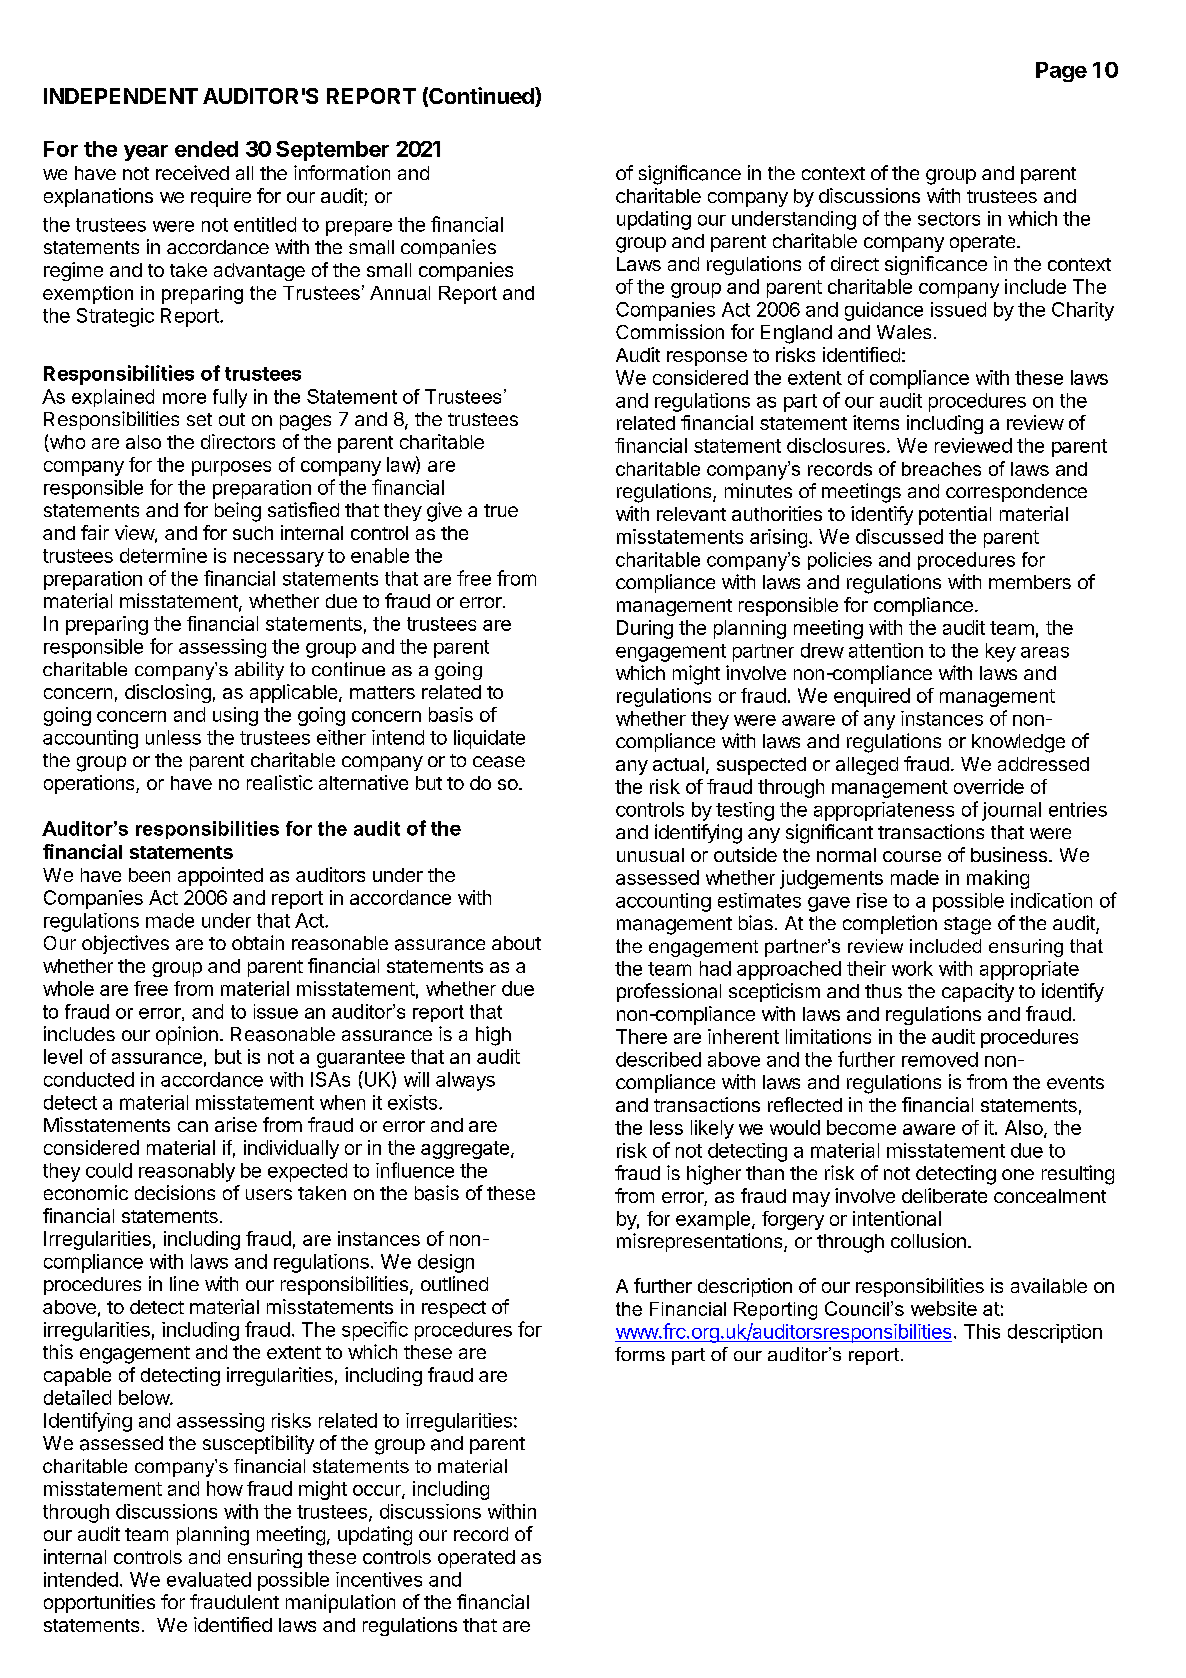 Image resolution: width=1186 pixels, height=1678 pixels. I want to click on true, so click(501, 510).
